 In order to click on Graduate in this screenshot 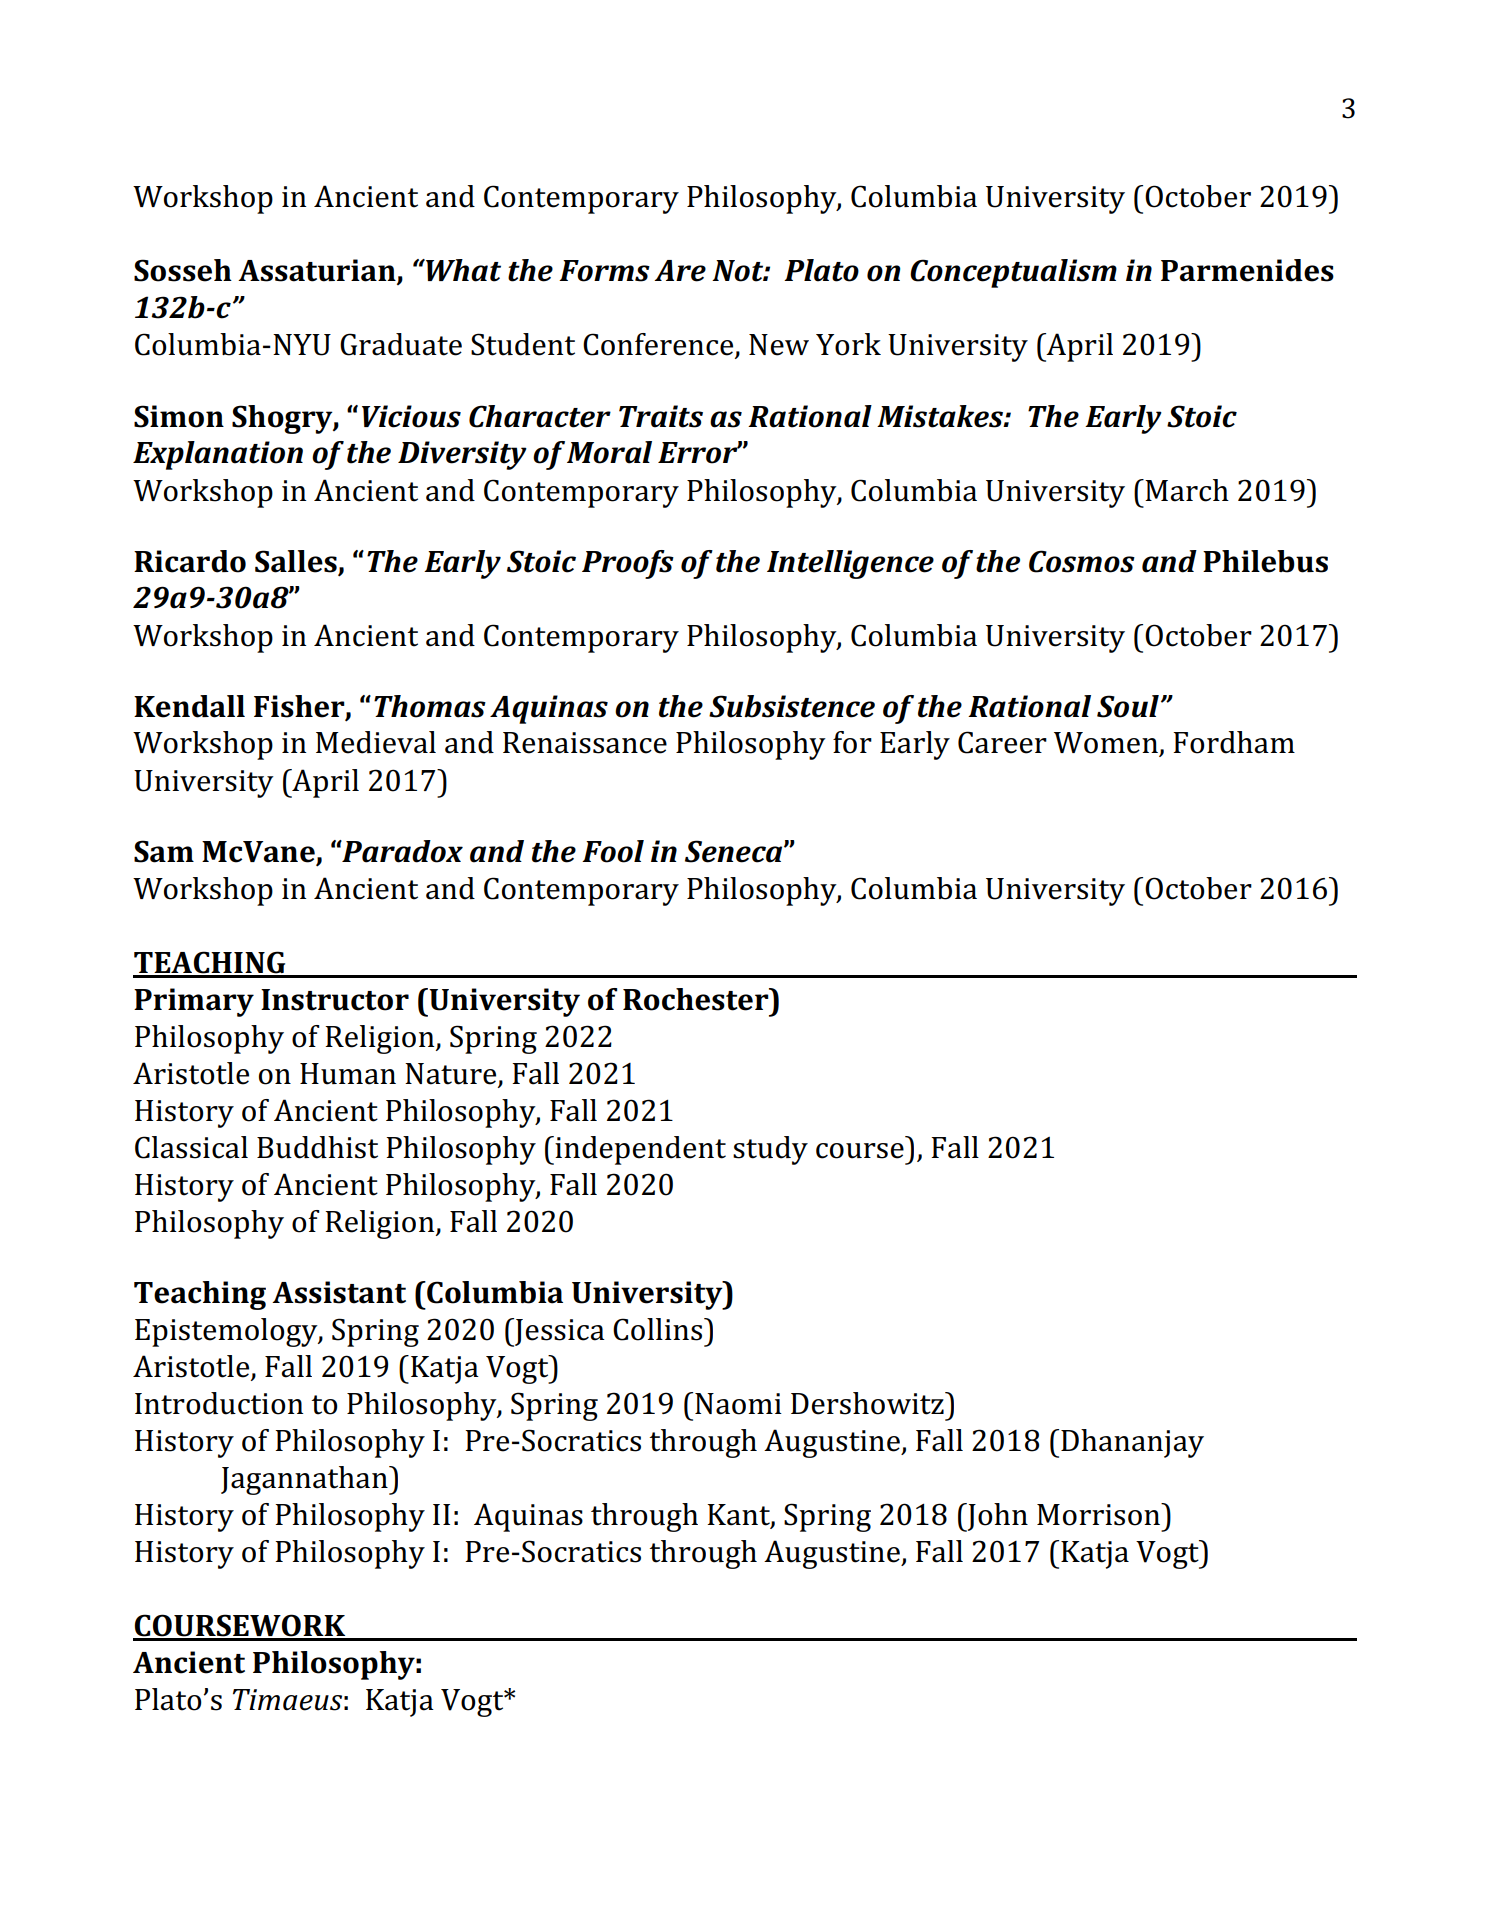, I will do `click(401, 344)`.
